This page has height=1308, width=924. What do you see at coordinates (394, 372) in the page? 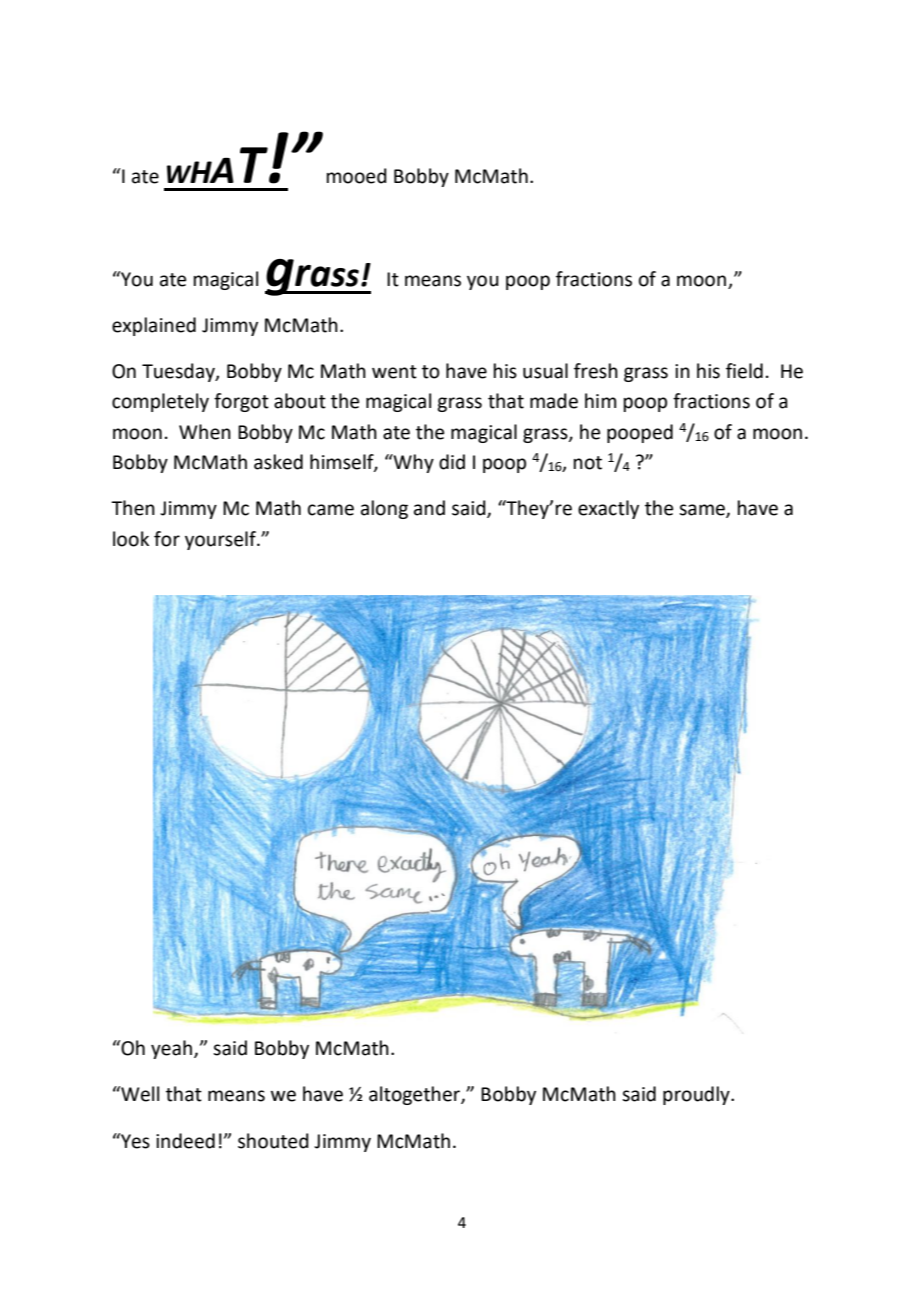
I see `went` at bounding box center [394, 372].
